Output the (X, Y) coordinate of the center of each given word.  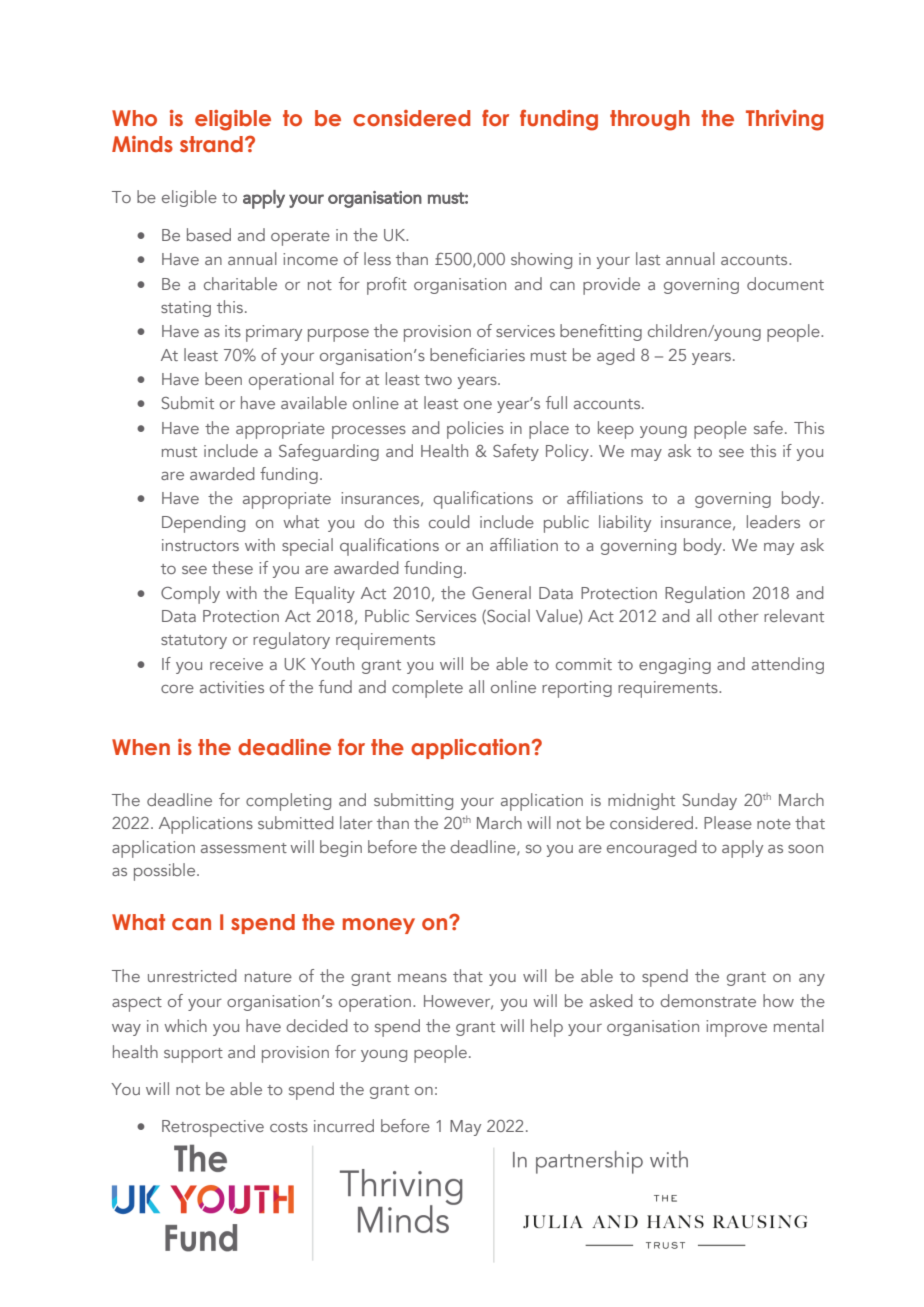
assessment (244, 848)
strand (211, 144)
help (547, 1028)
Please (728, 822)
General (501, 592)
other (738, 615)
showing (541, 260)
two (438, 380)
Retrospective (213, 1128)
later (356, 822)
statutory (194, 642)
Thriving (784, 120)
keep (616, 430)
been (223, 378)
